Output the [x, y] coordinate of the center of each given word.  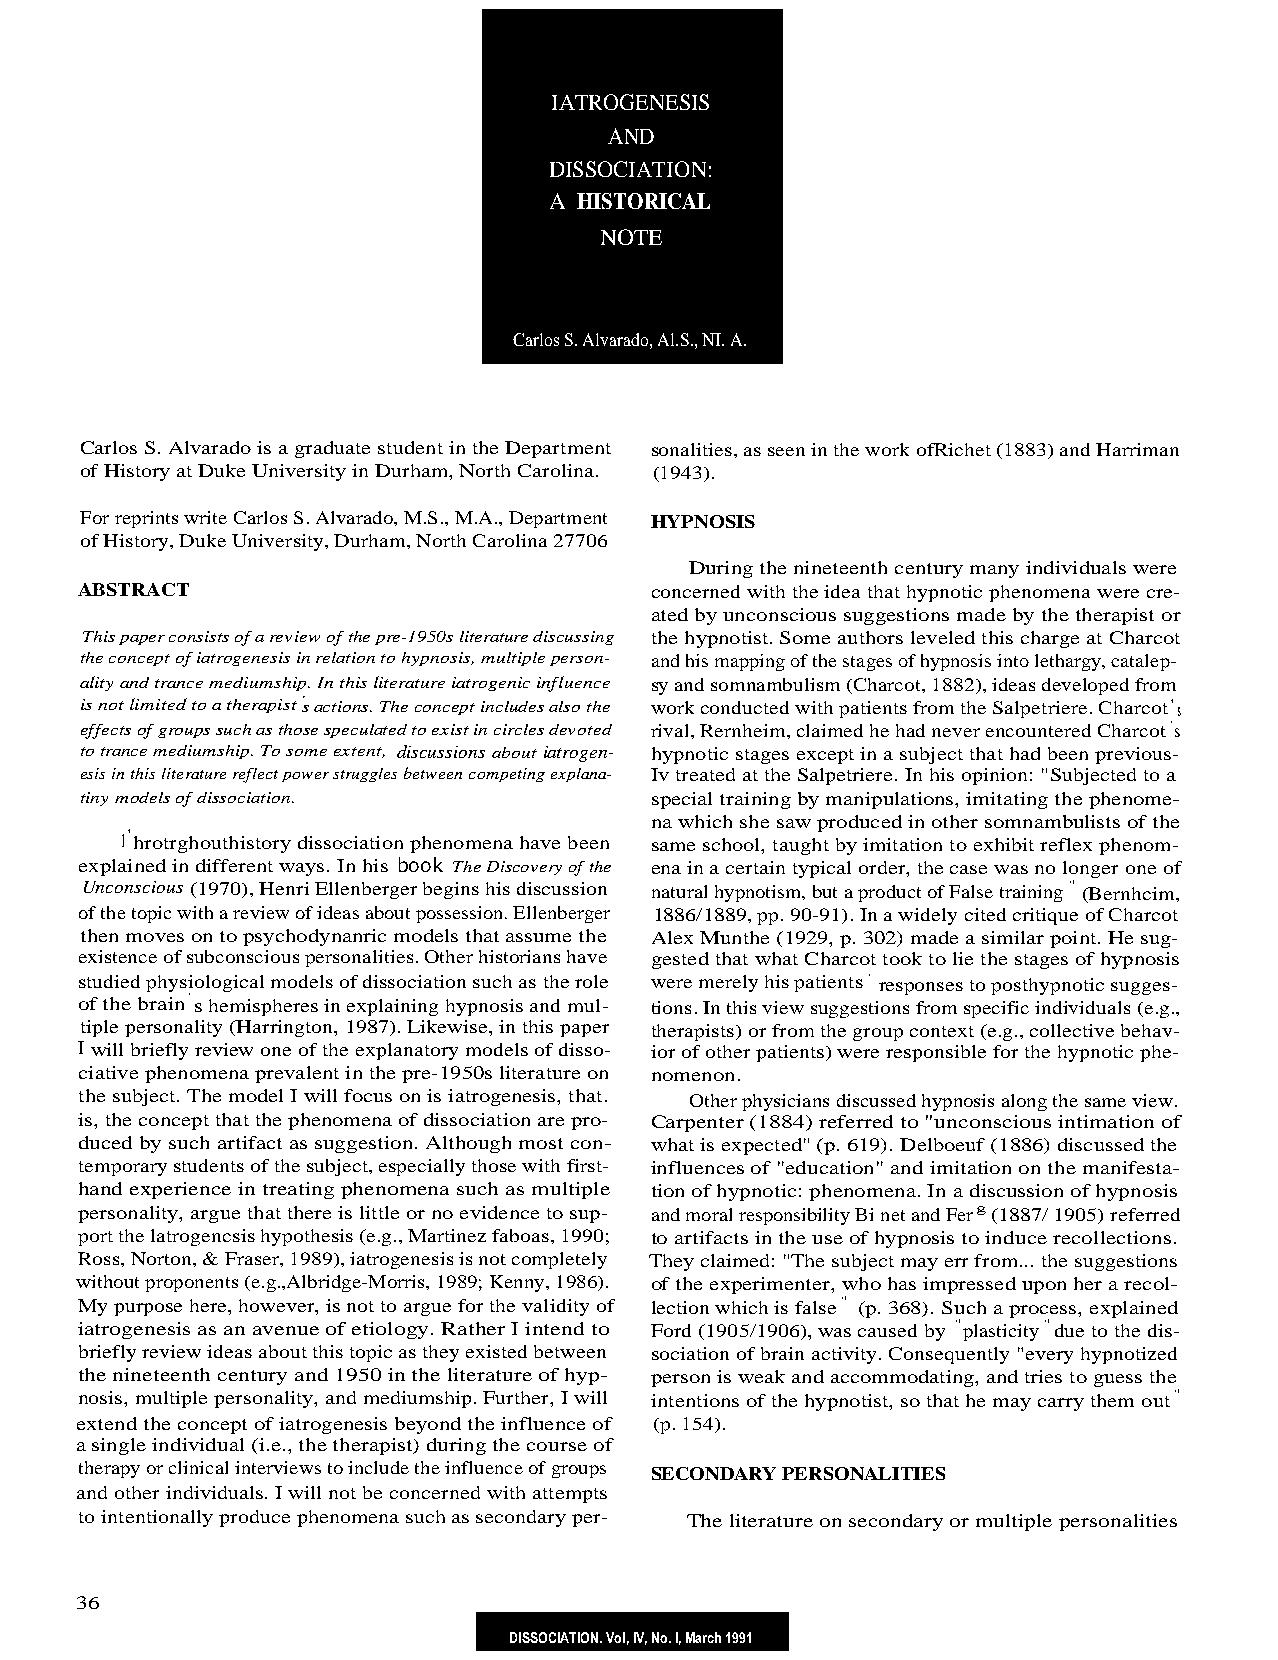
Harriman [1137, 449]
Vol [615, 1637]
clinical [198, 1467]
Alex [672, 937]
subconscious [243, 956]
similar [1013, 937]
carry [1061, 1404]
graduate [332, 449]
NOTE [631, 237]
